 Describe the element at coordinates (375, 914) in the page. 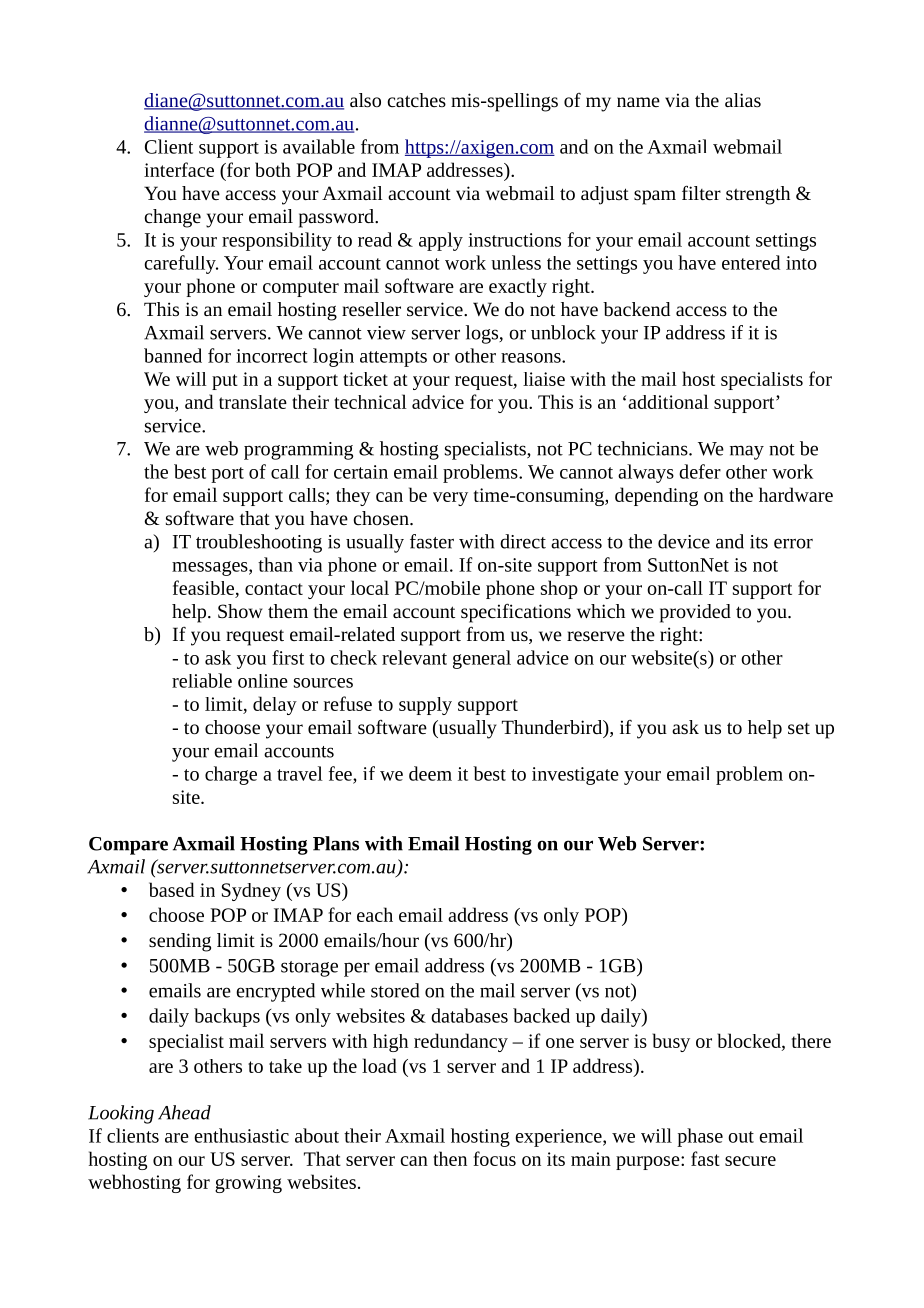

I see `each` at that location.
